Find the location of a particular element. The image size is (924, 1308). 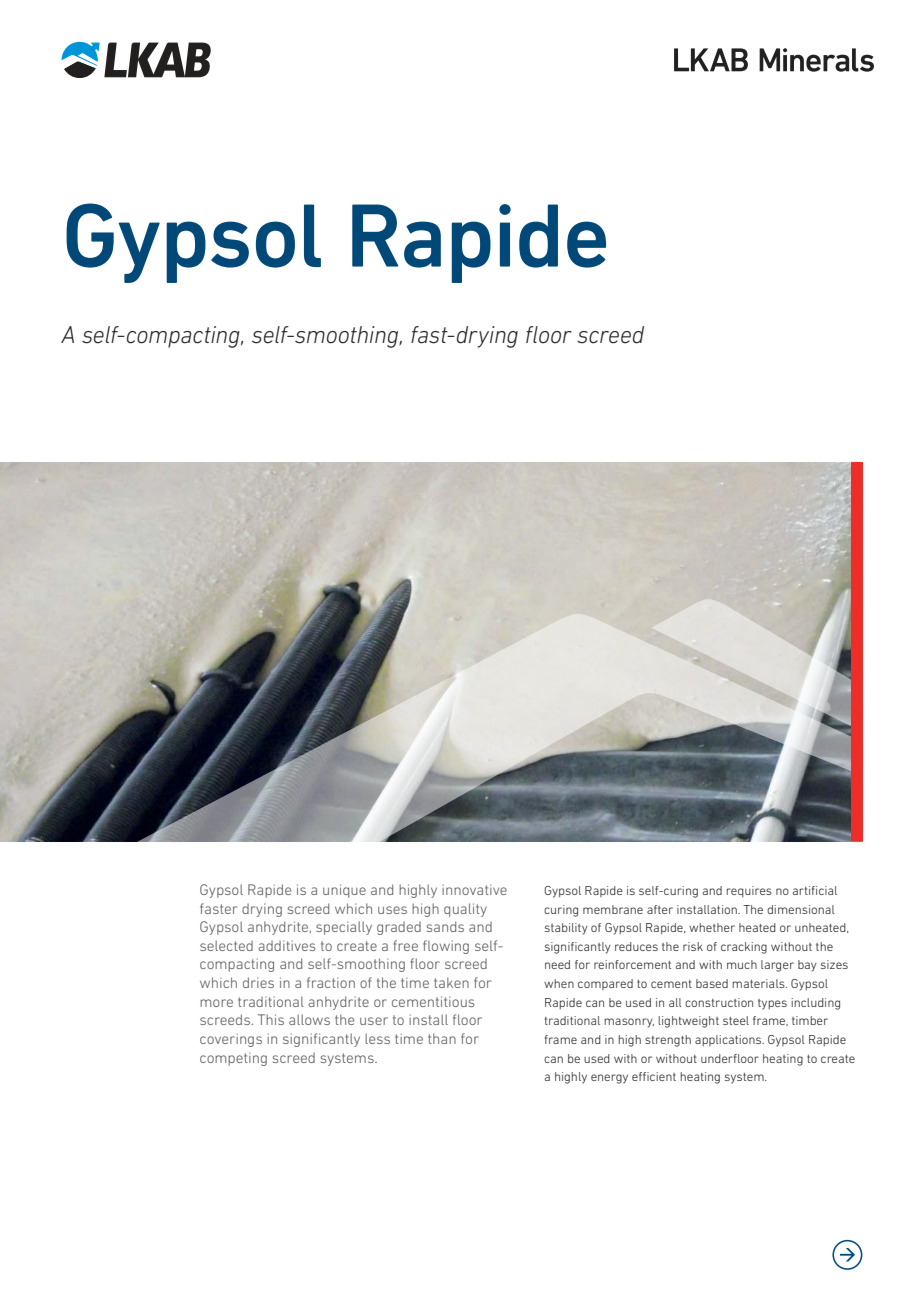

competing is located at coordinates (233, 1059).
